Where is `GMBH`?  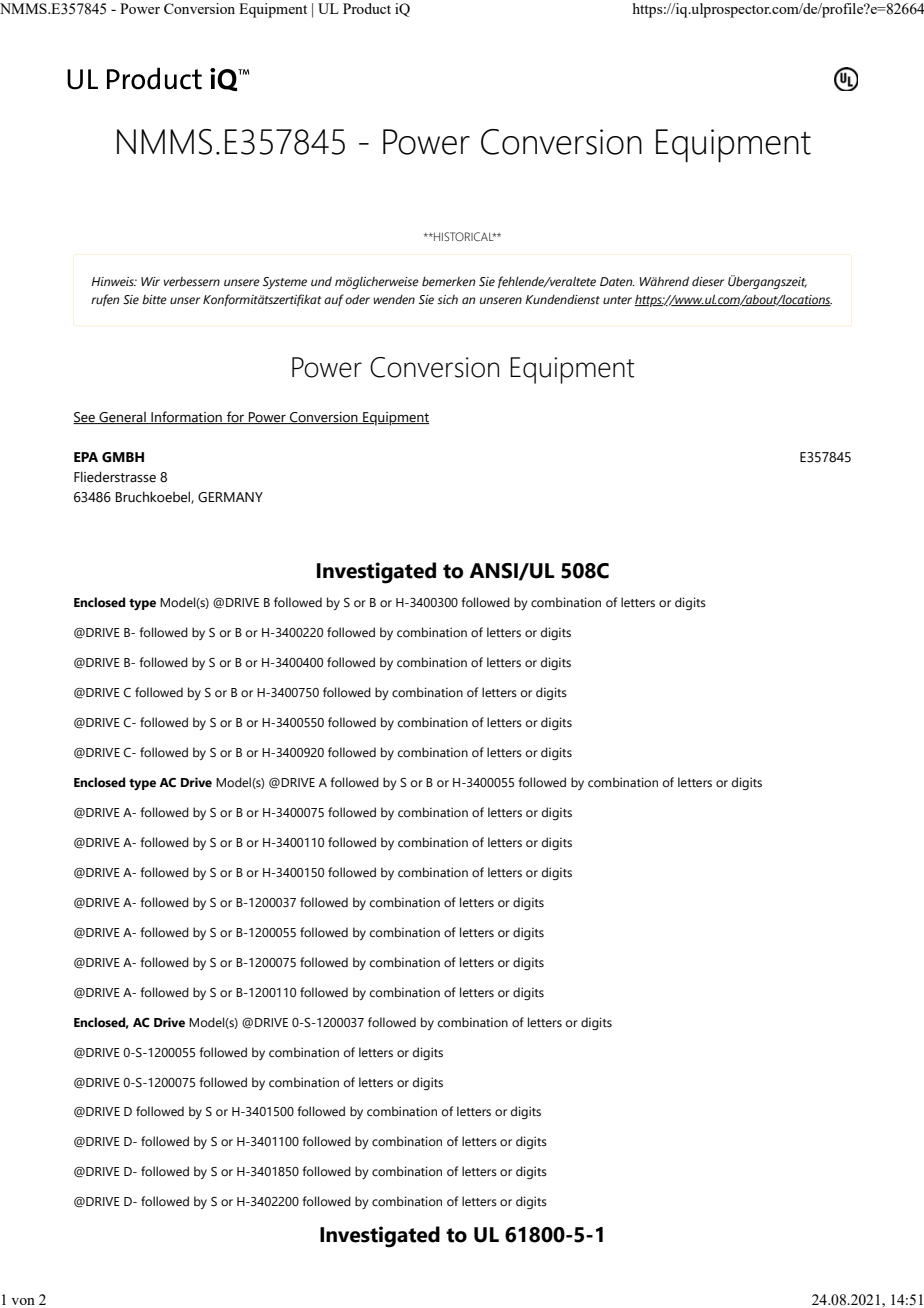 GMBH is located at coordinates (123, 457).
